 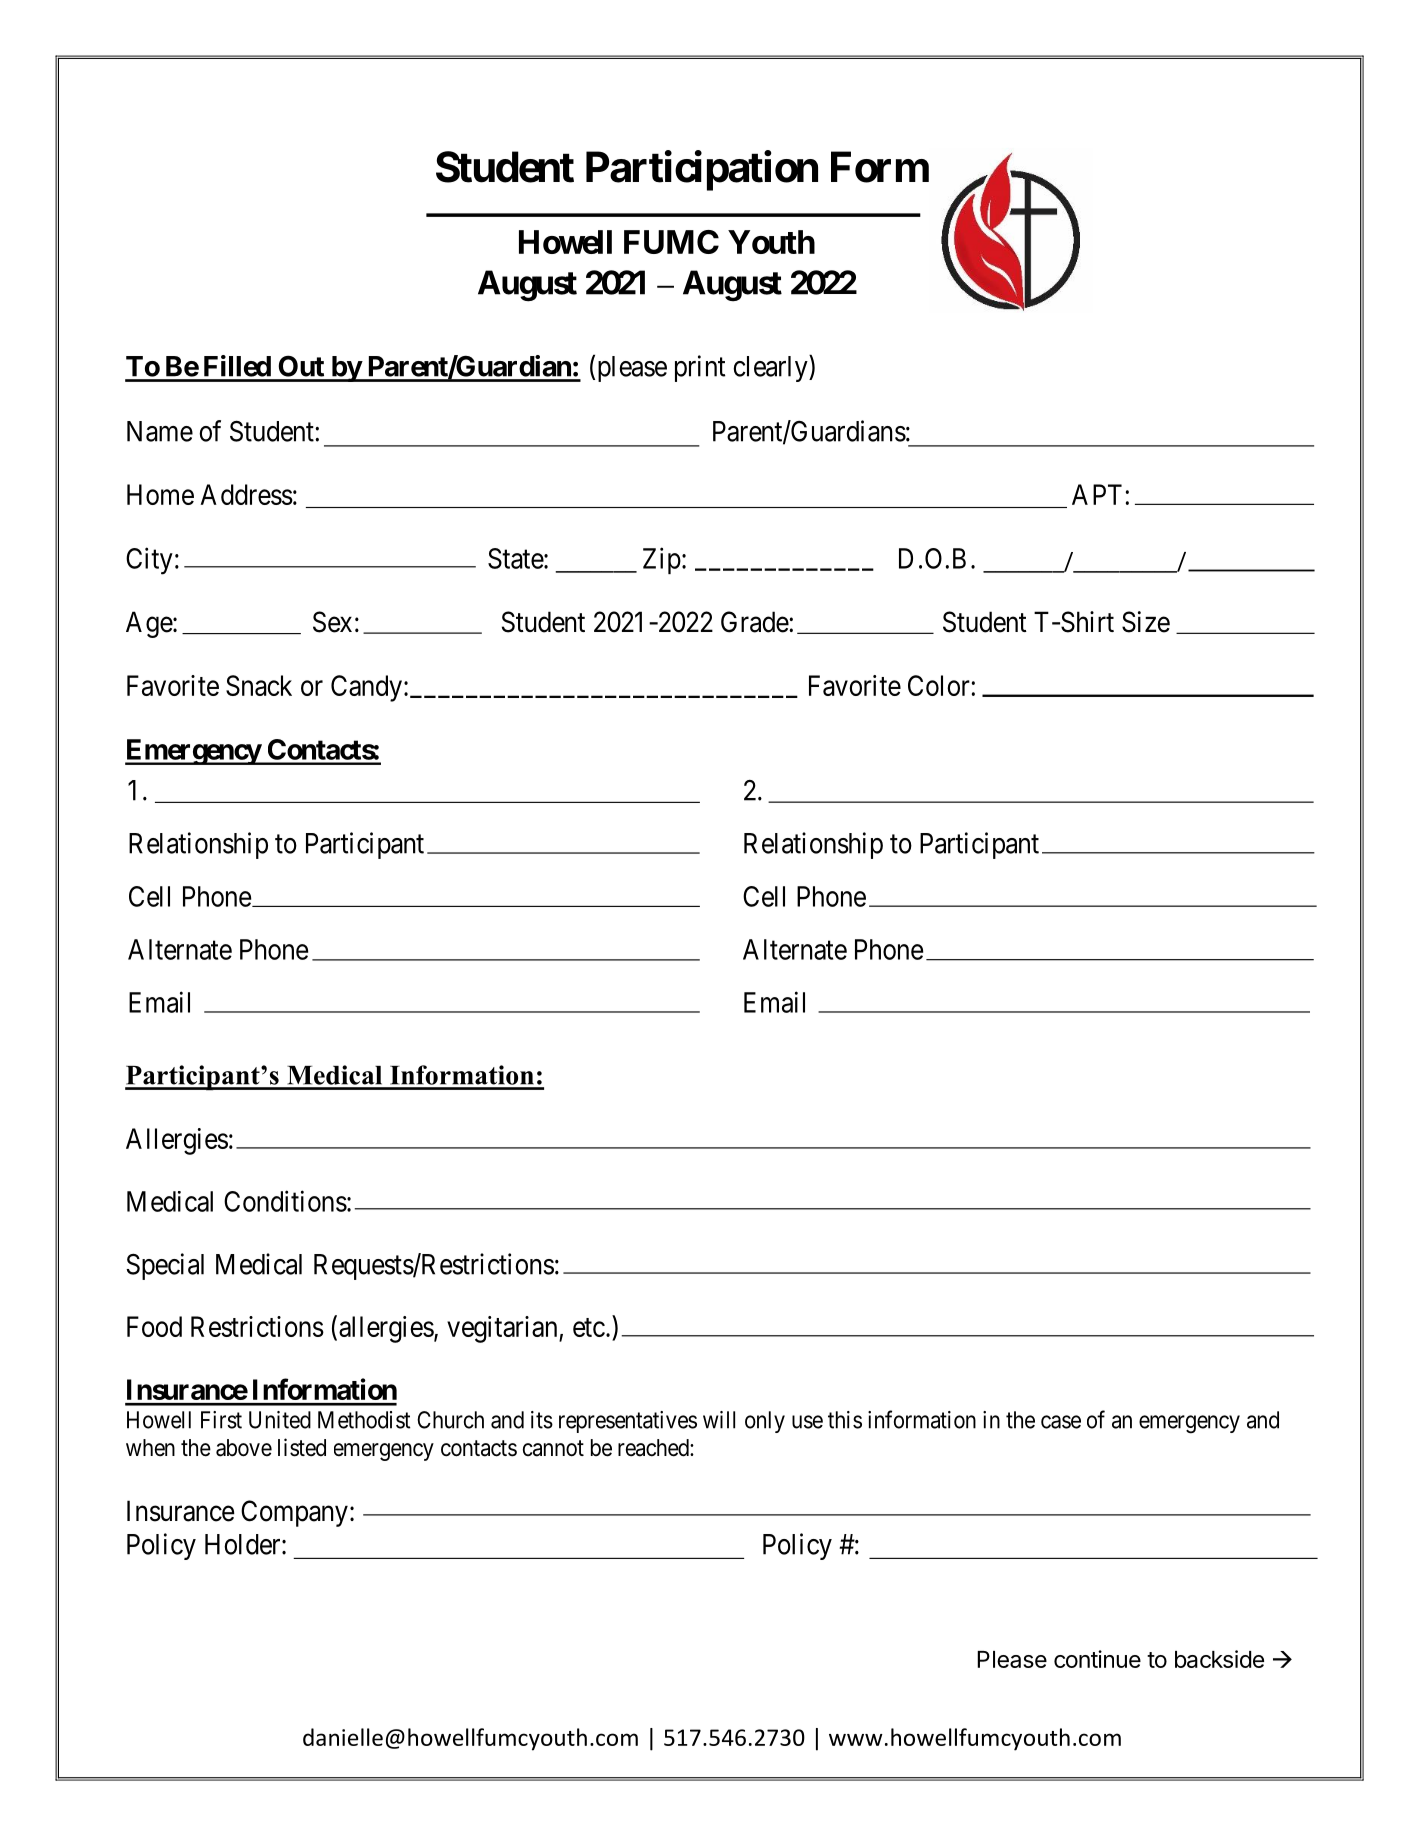 What do you see at coordinates (702, 171) in the image?
I see `Participation` at bounding box center [702, 171].
